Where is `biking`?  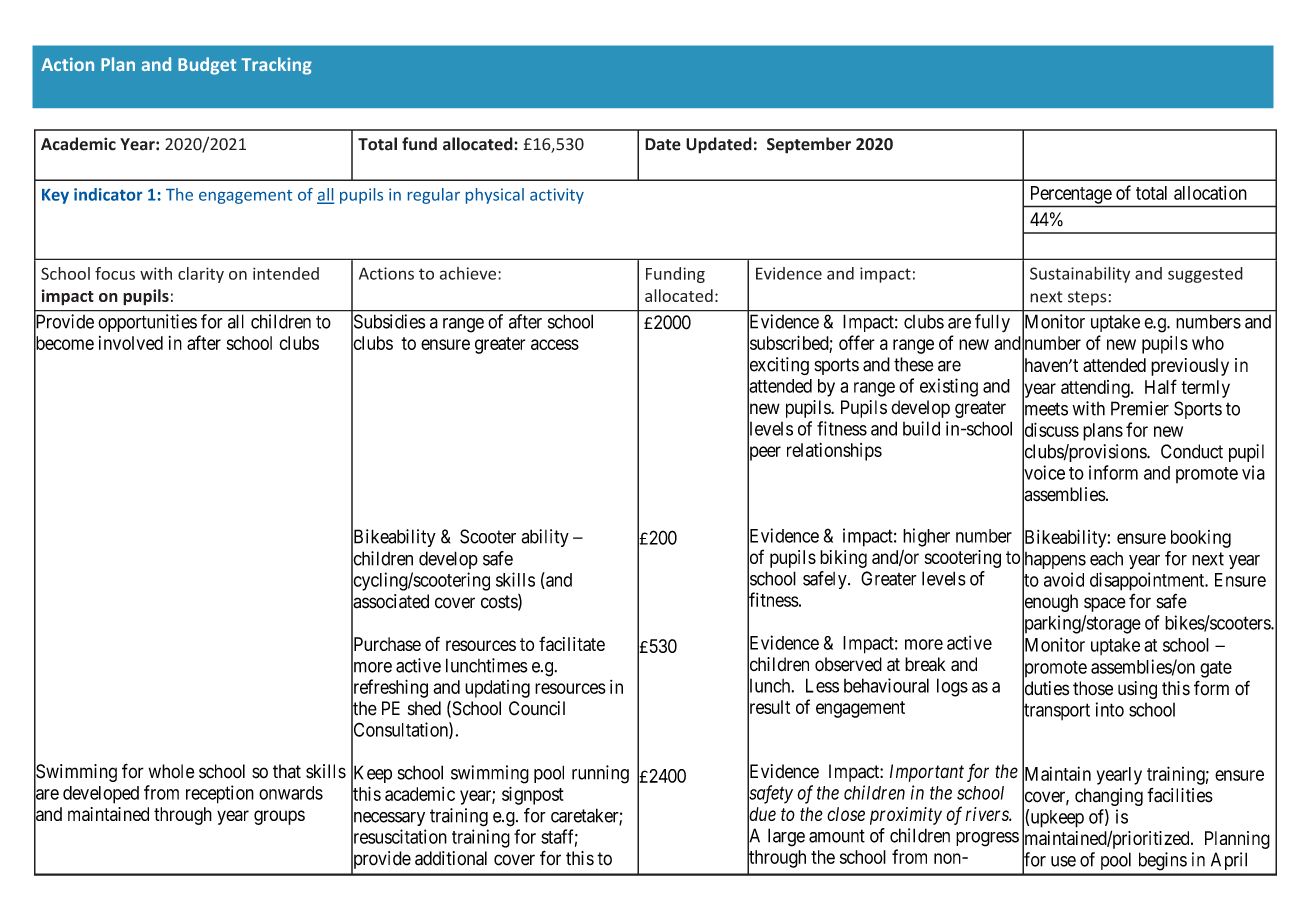 biking is located at coordinates (843, 559).
